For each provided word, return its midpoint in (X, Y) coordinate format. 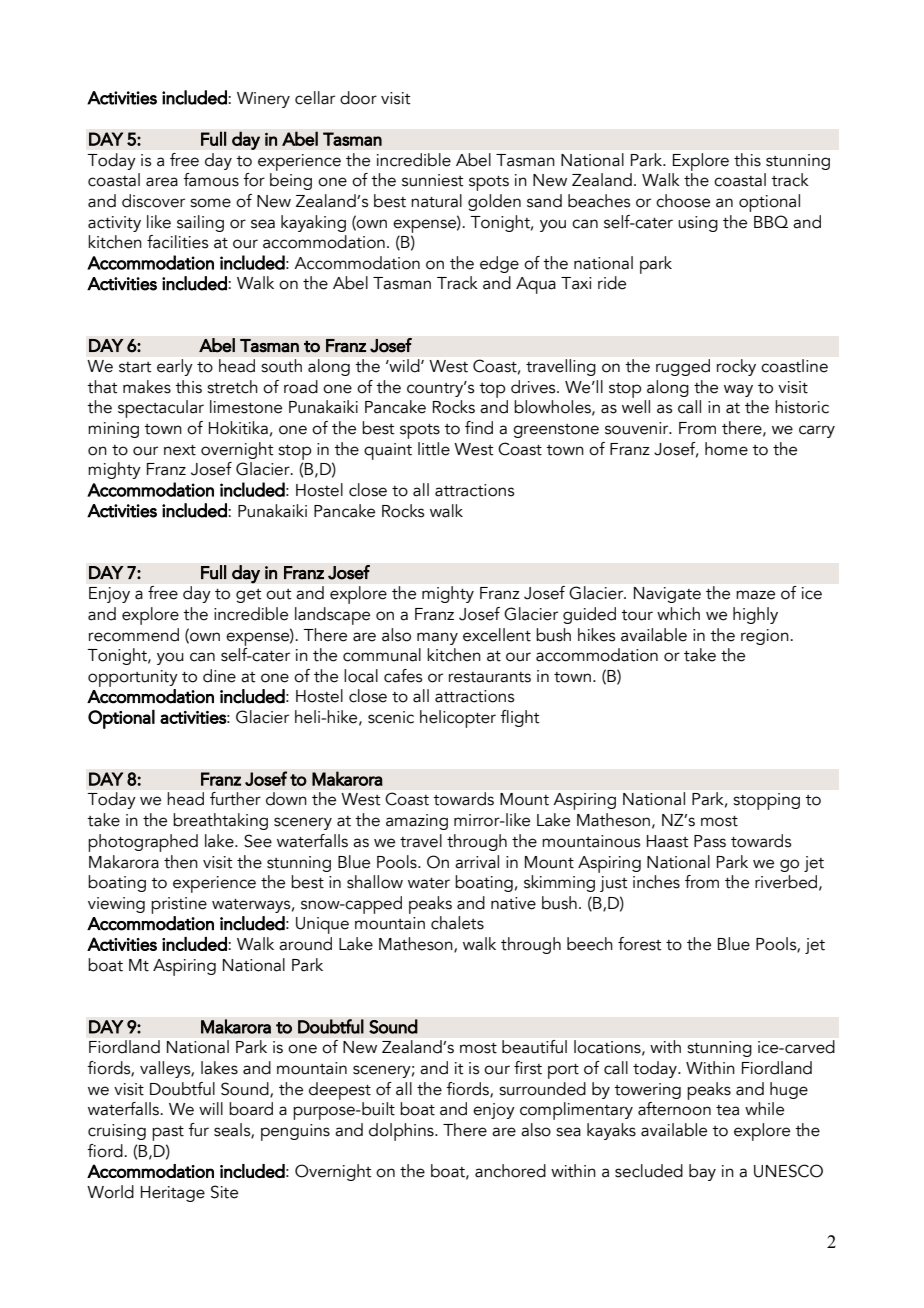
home (726, 449)
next (180, 450)
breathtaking (220, 821)
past (168, 1133)
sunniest (433, 180)
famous (211, 180)
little (434, 449)
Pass (710, 841)
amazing (417, 822)
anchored (510, 1171)
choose (683, 201)
